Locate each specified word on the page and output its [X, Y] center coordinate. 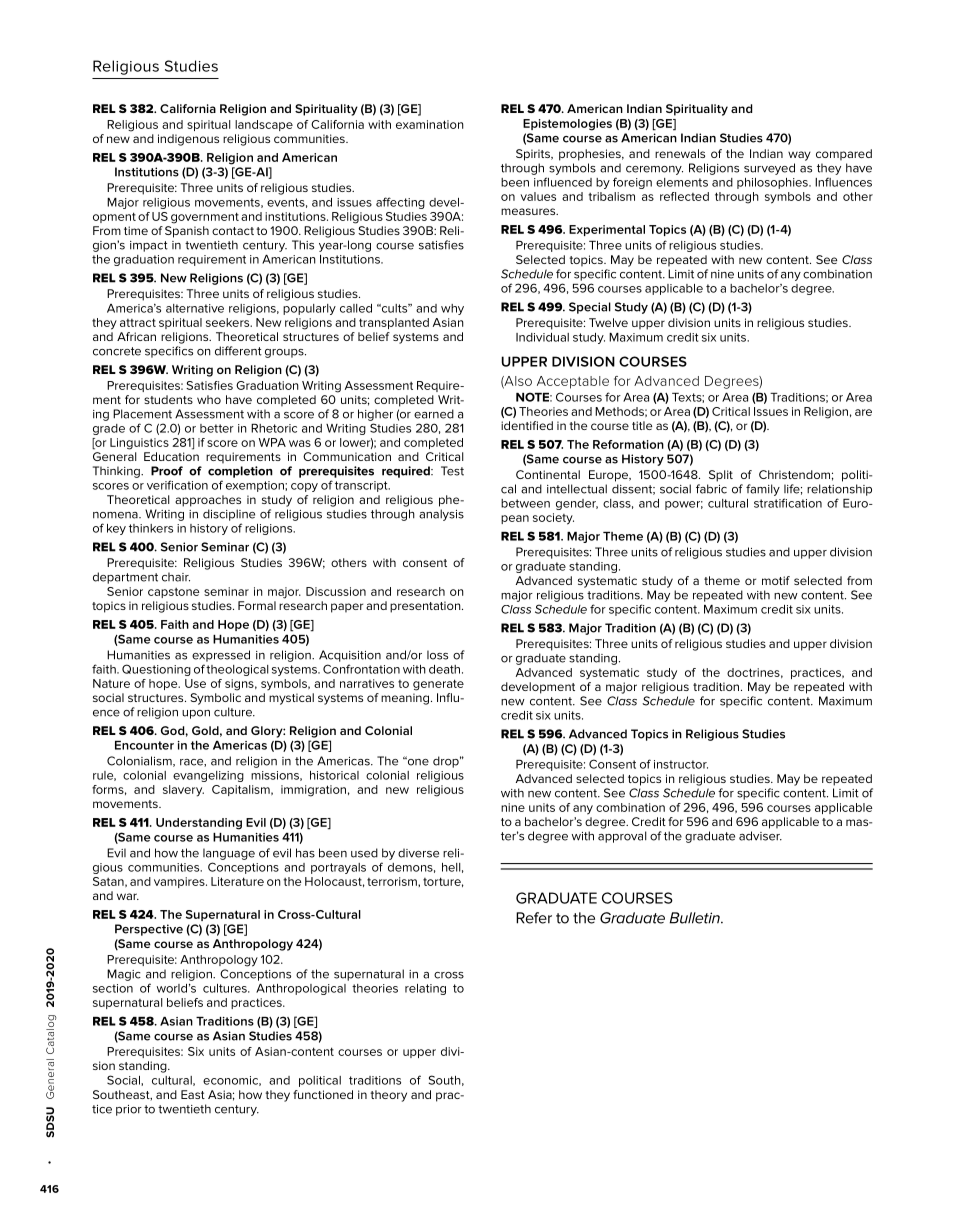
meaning [405, 699]
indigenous [188, 140]
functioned [323, 1094]
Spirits [534, 155]
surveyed [769, 169]
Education [171, 456]
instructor [681, 764]
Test [452, 471]
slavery [183, 791]
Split [721, 476]
